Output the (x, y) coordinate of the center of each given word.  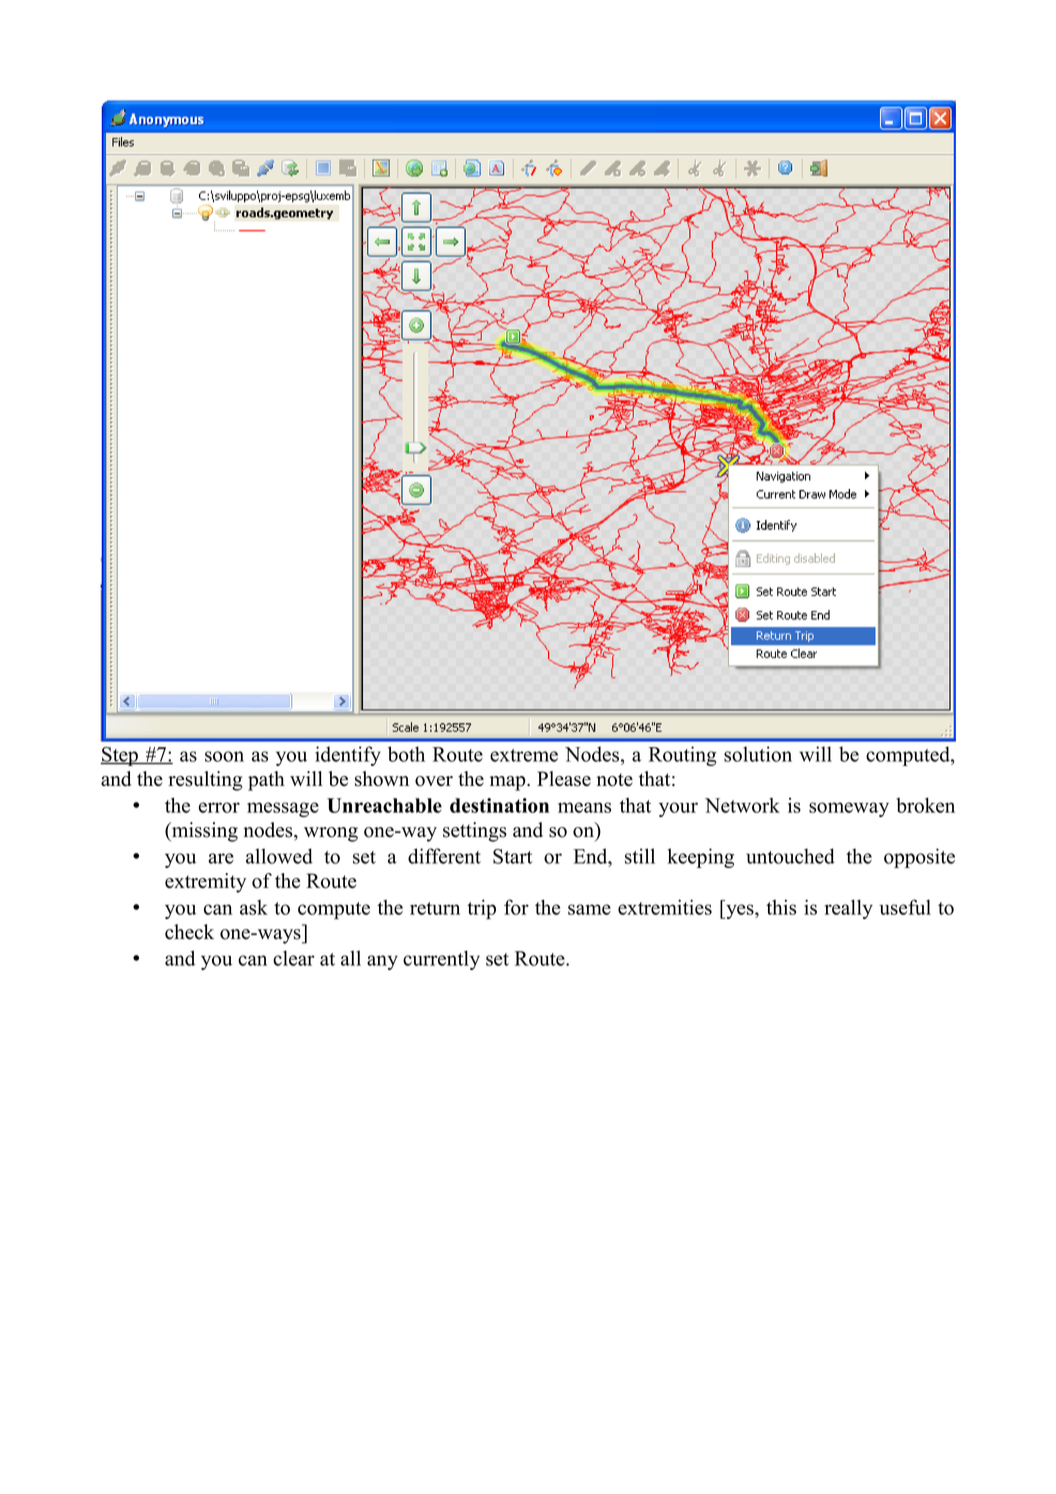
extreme (524, 755)
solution (758, 754)
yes (740, 911)
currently (441, 960)
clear (294, 958)
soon (224, 756)
